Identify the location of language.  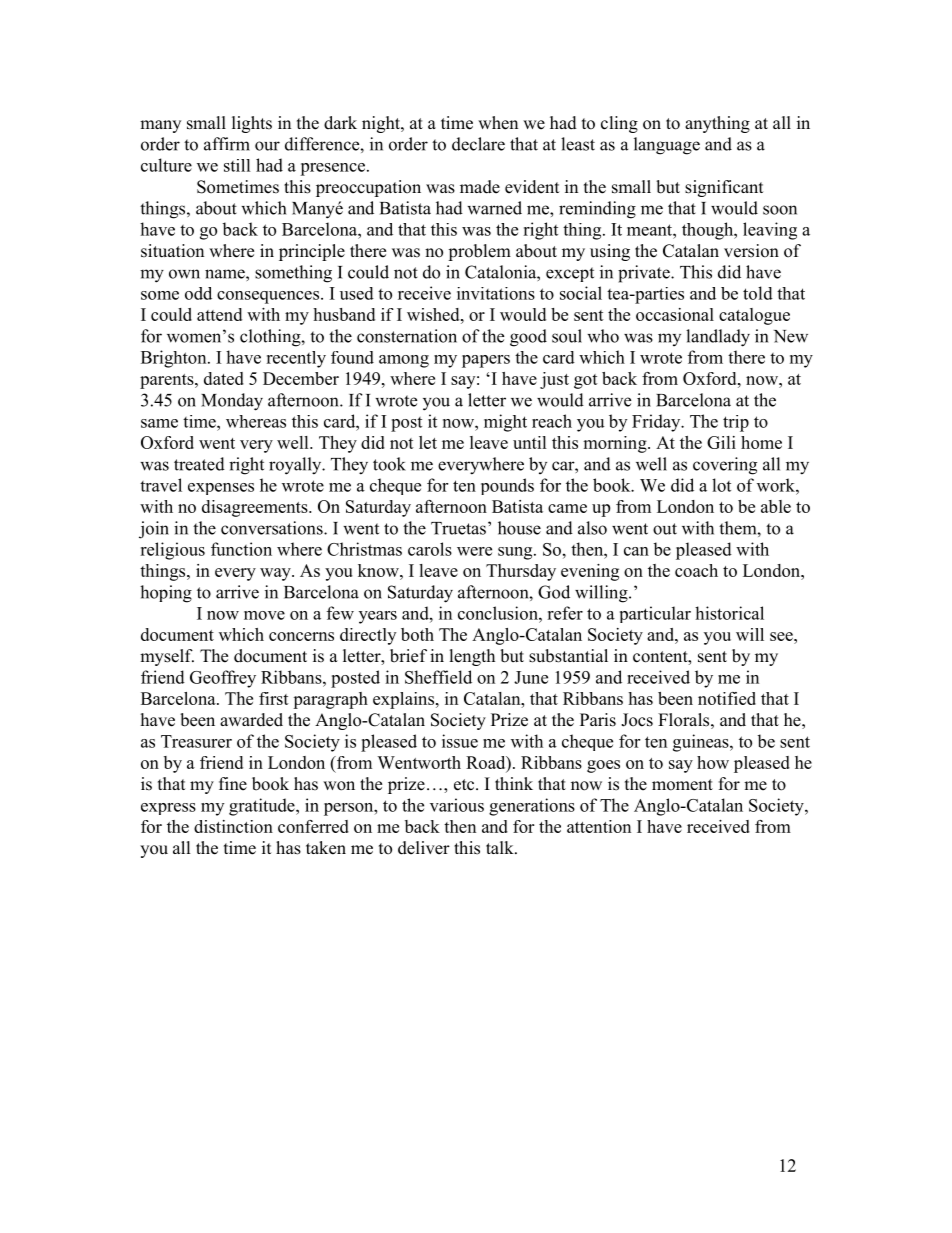
(667, 146).
